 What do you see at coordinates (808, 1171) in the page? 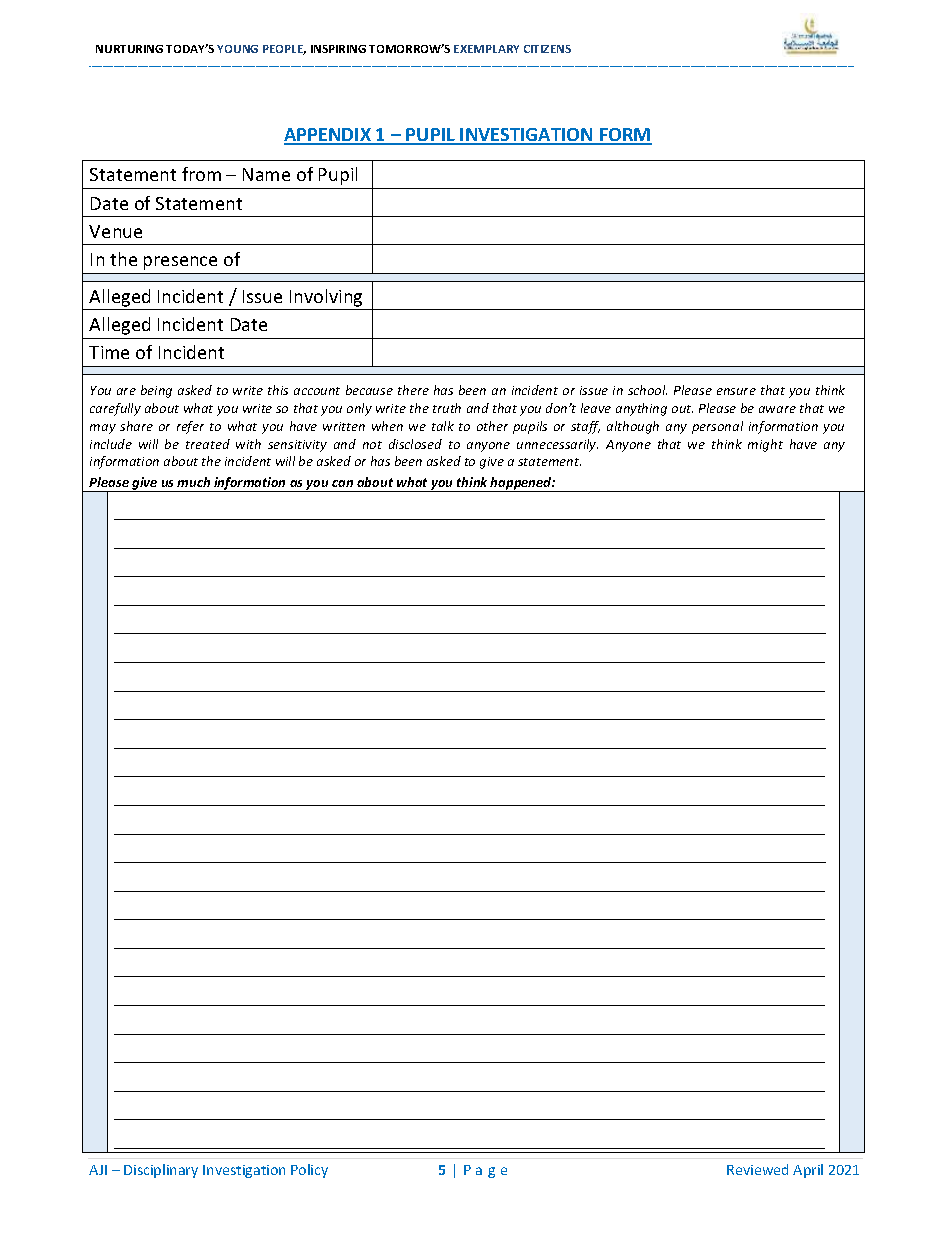
I see `April` at bounding box center [808, 1171].
